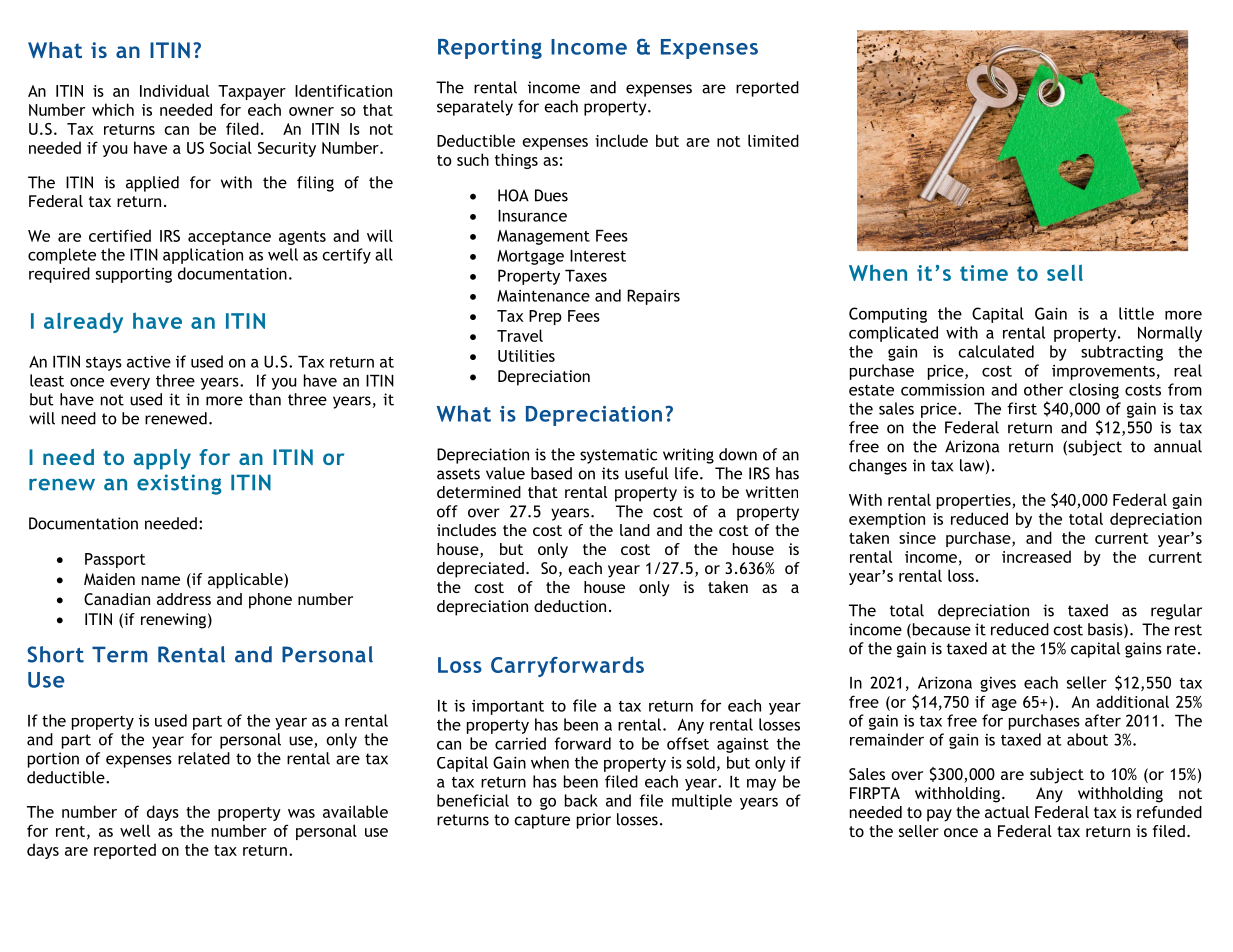 This screenshot has width=1233, height=952. I want to click on Reporting, so click(490, 49).
